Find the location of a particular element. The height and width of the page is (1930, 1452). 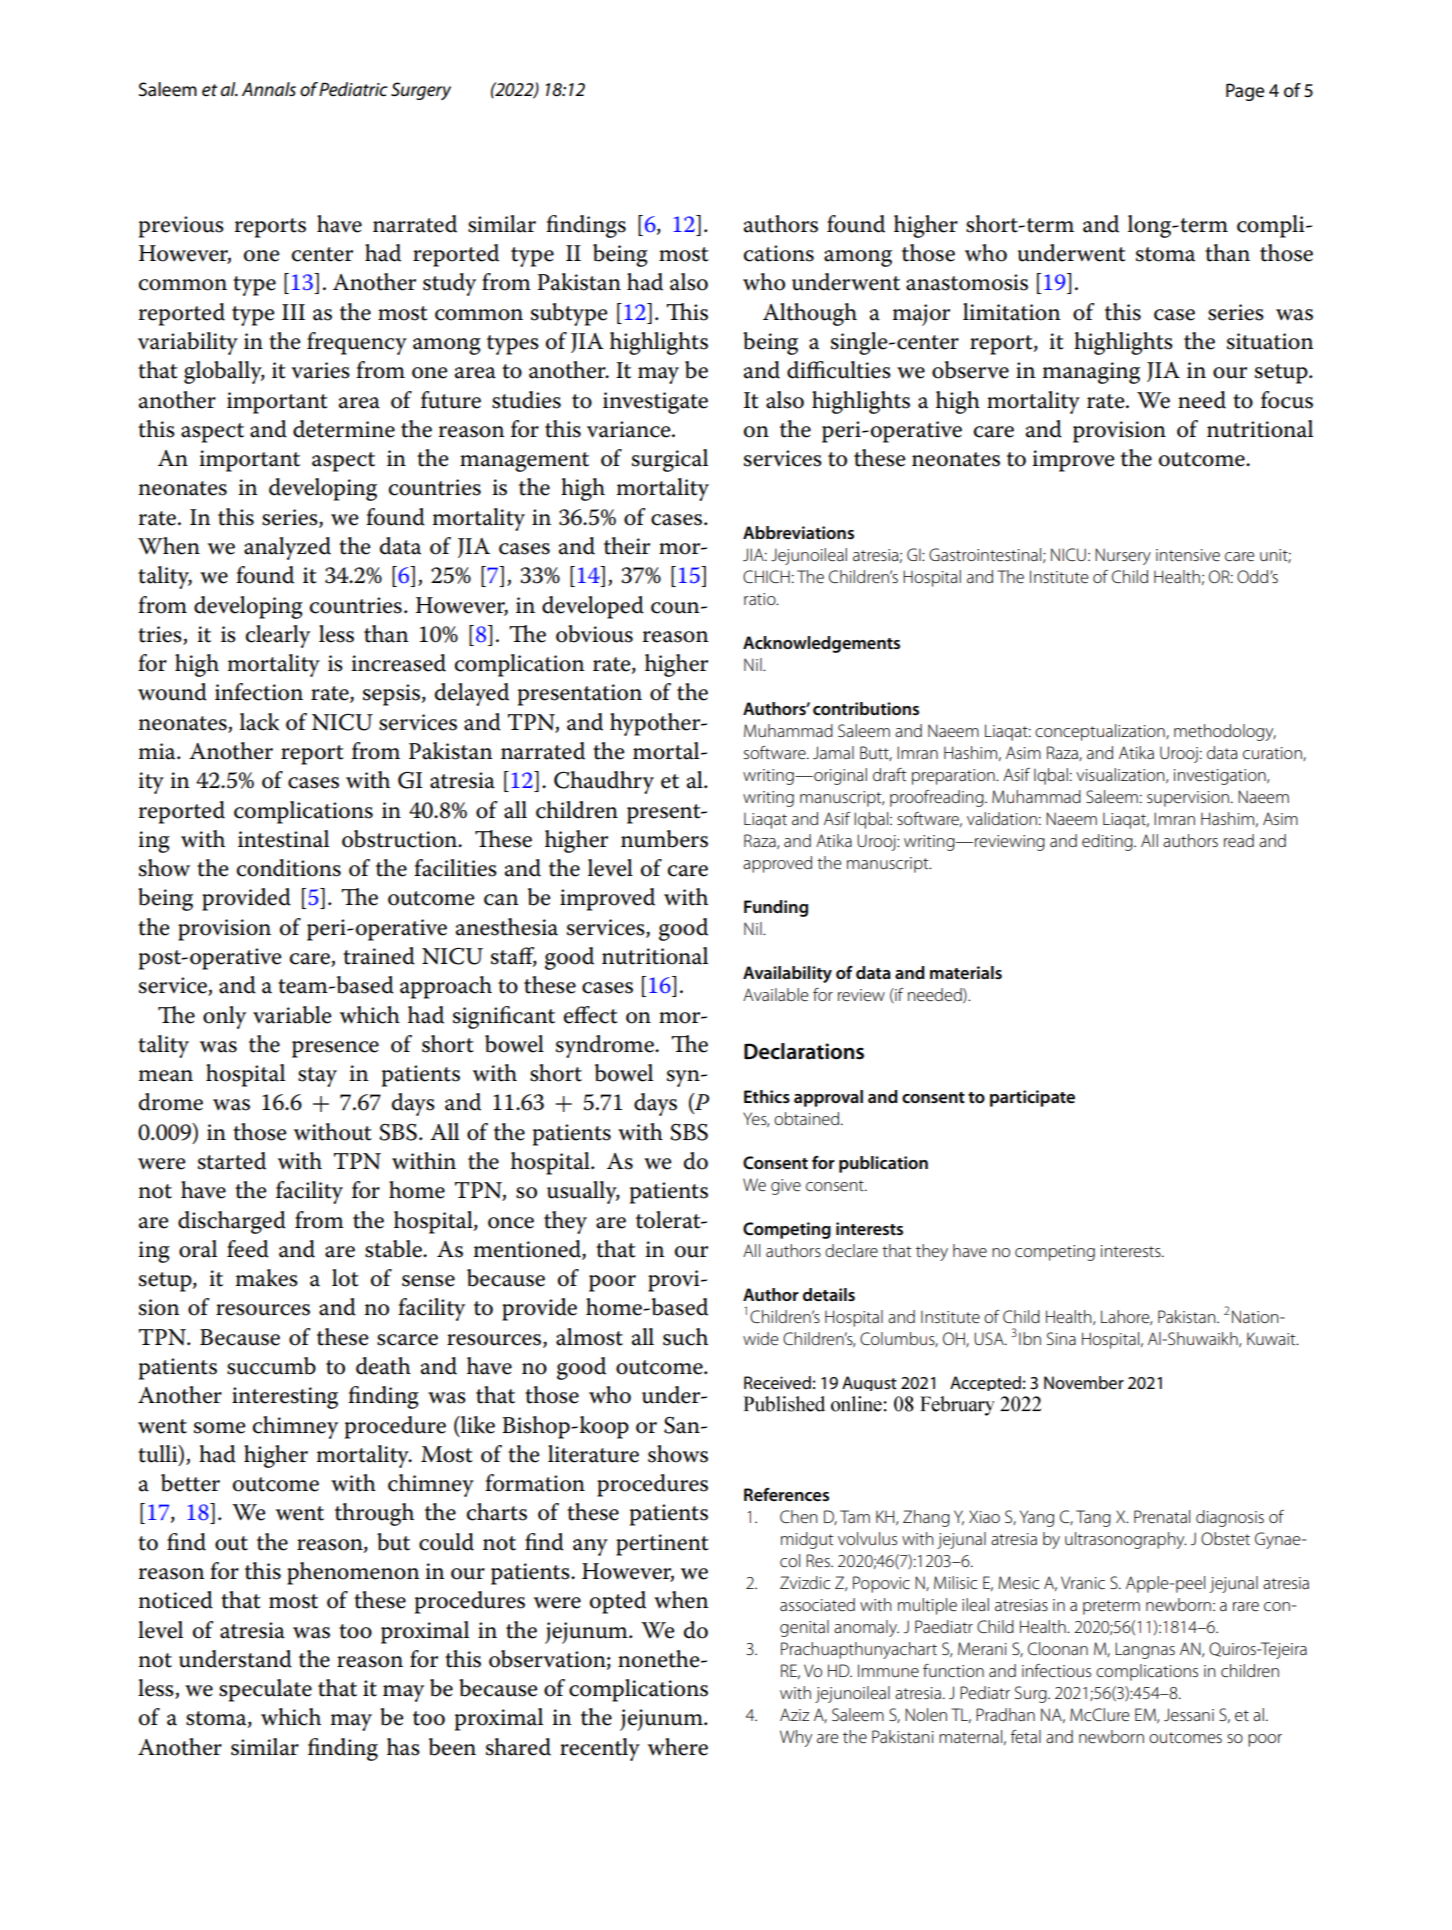

participate is located at coordinates (1032, 1098).
